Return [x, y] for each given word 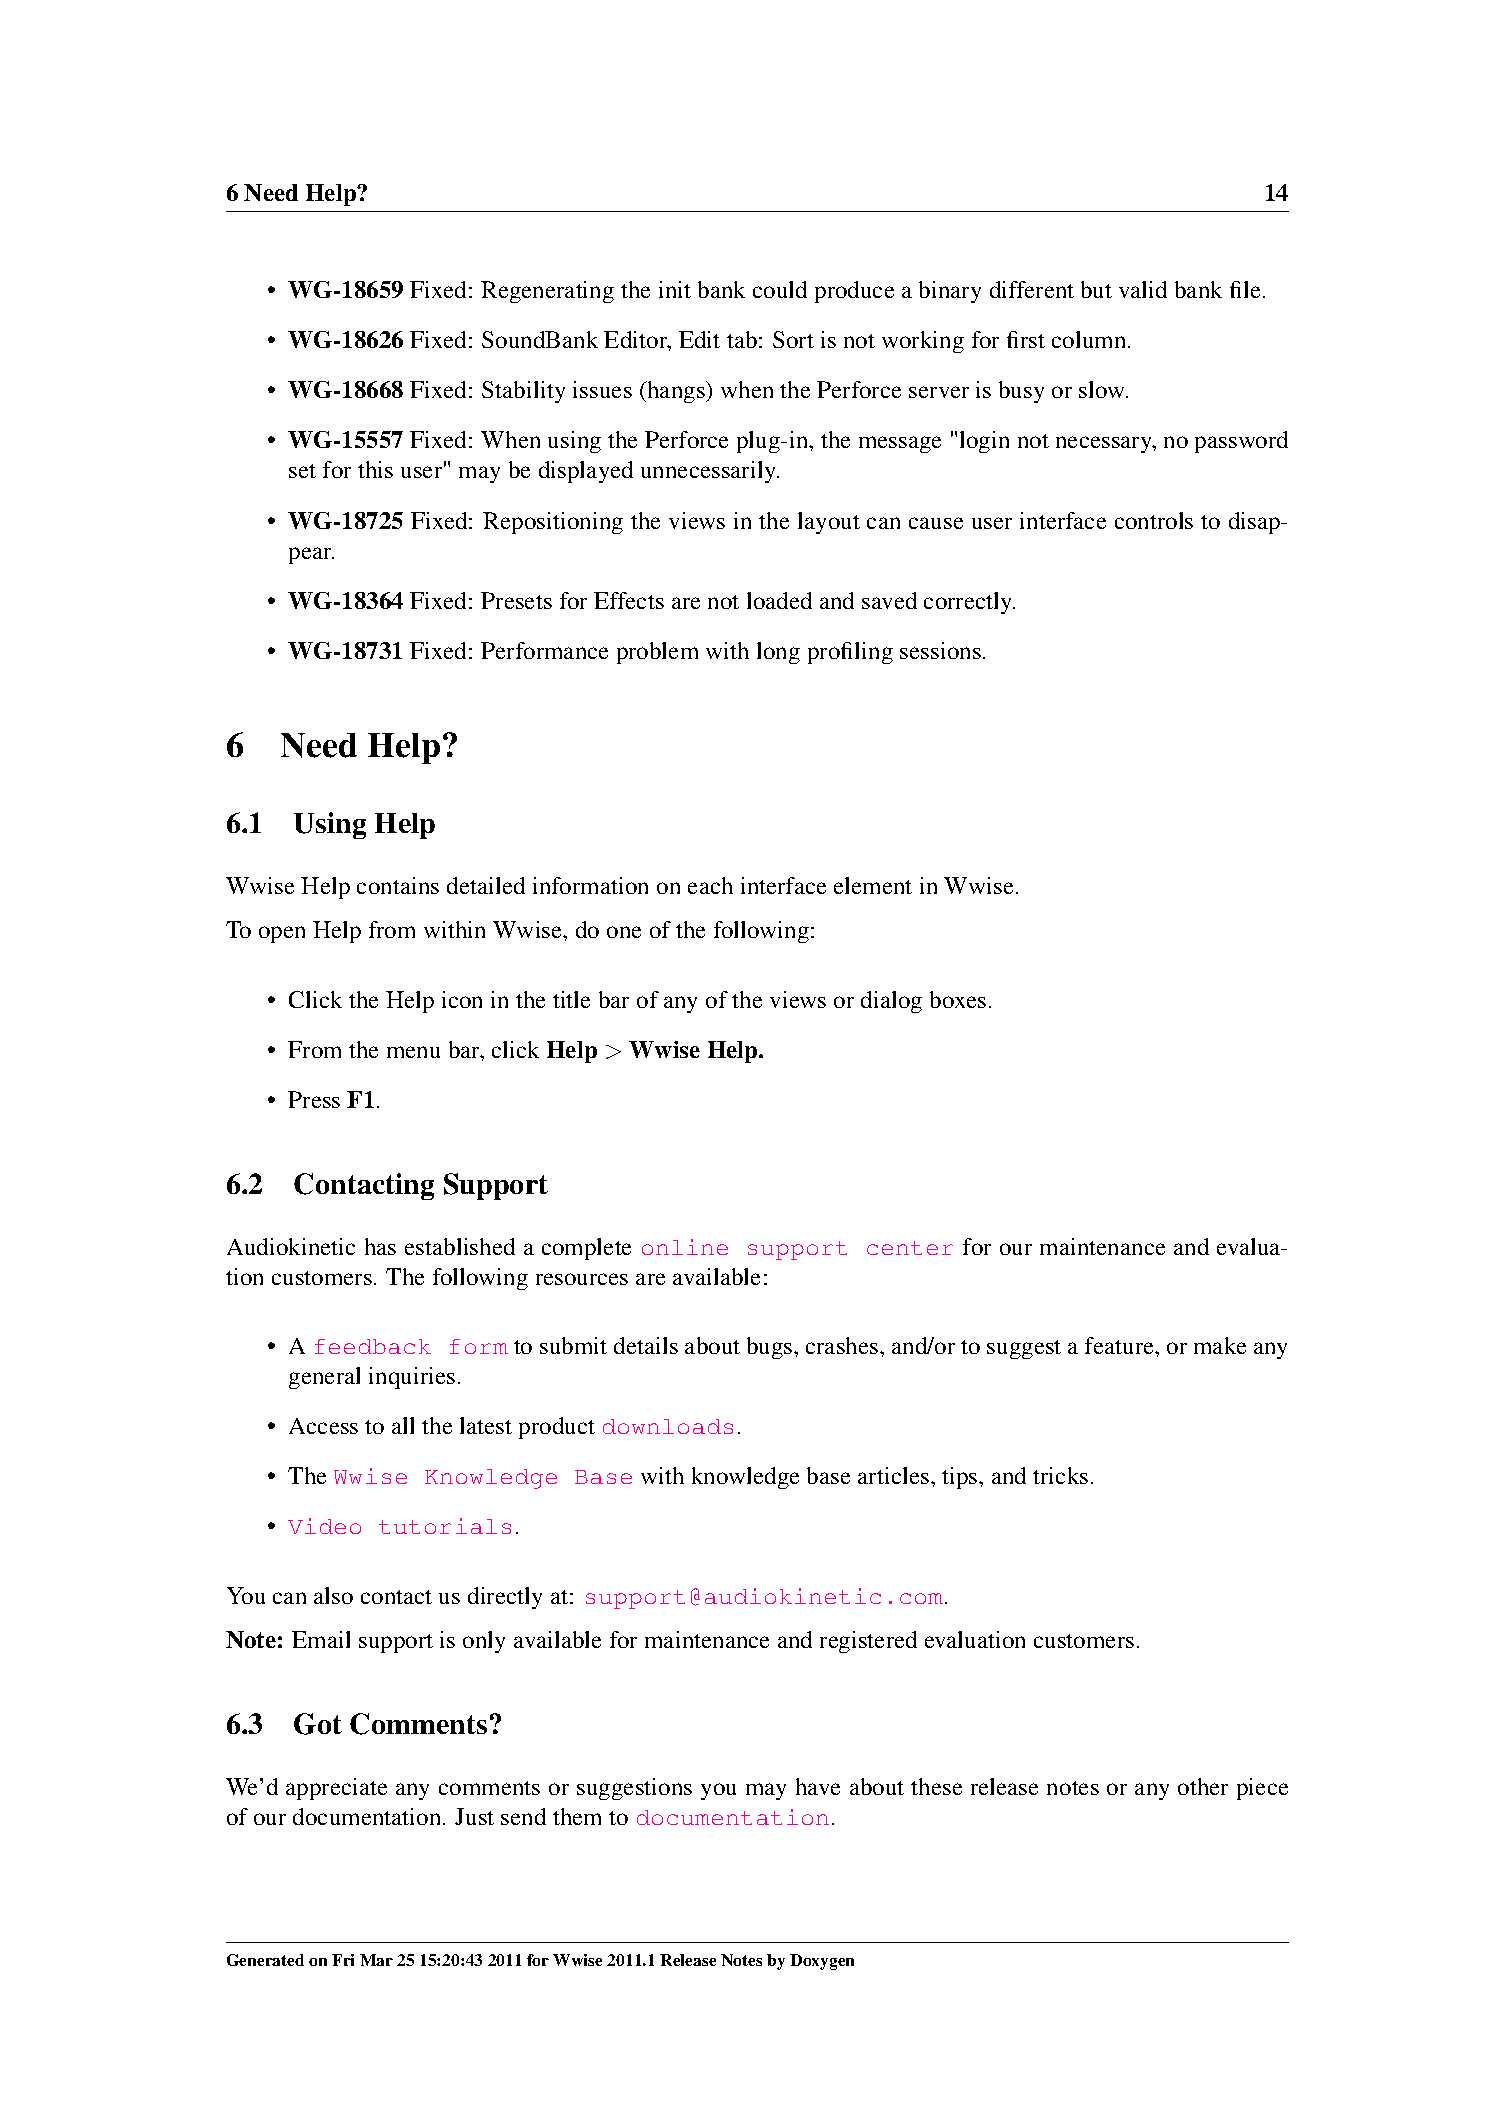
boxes [958, 999]
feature [1120, 1345]
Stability [523, 392]
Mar [376, 1960]
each [710, 885]
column [1090, 339]
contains [398, 885]
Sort [793, 339]
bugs [771, 1348]
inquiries [412, 1378]
